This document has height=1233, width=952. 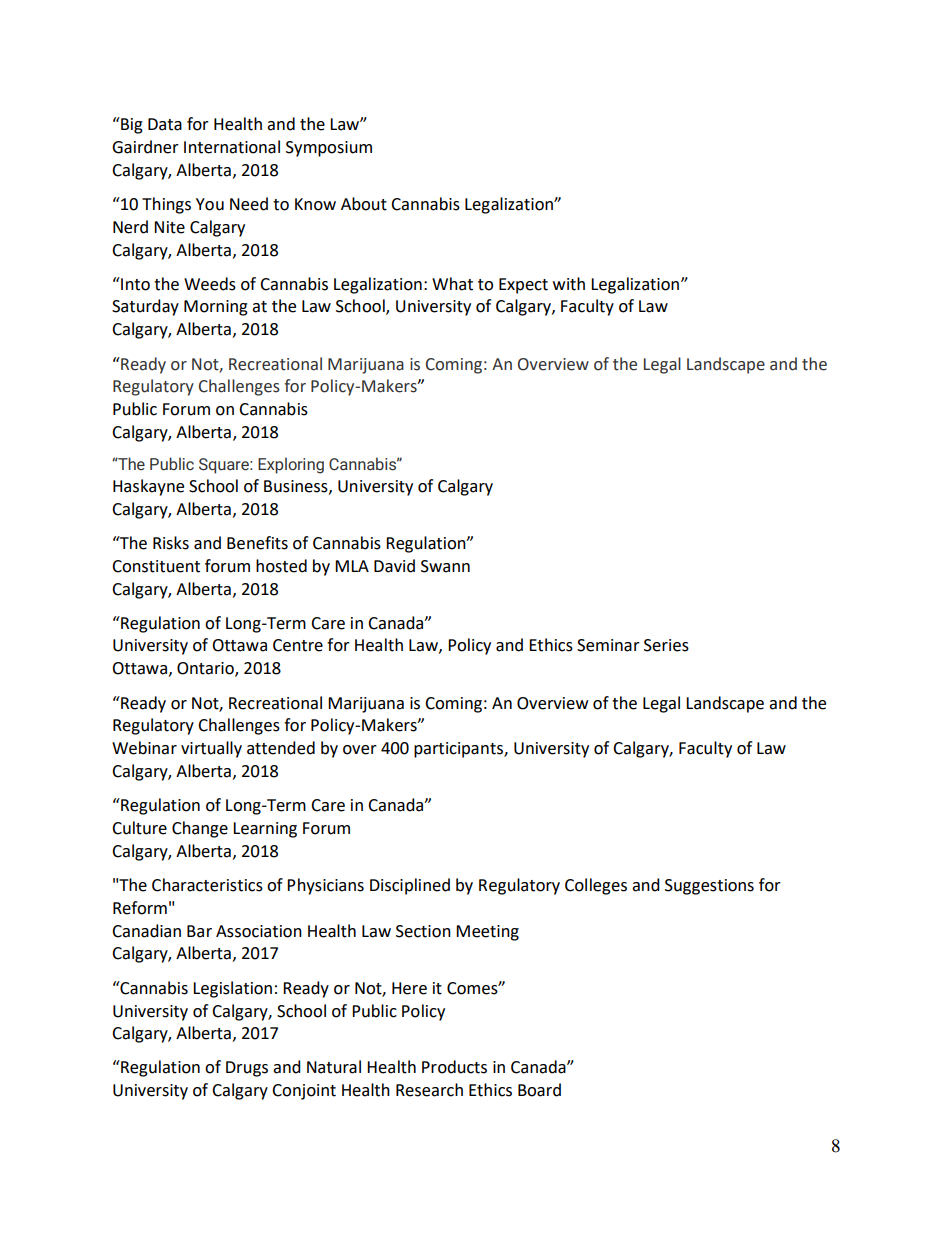 I want to click on with, so click(x=569, y=284).
